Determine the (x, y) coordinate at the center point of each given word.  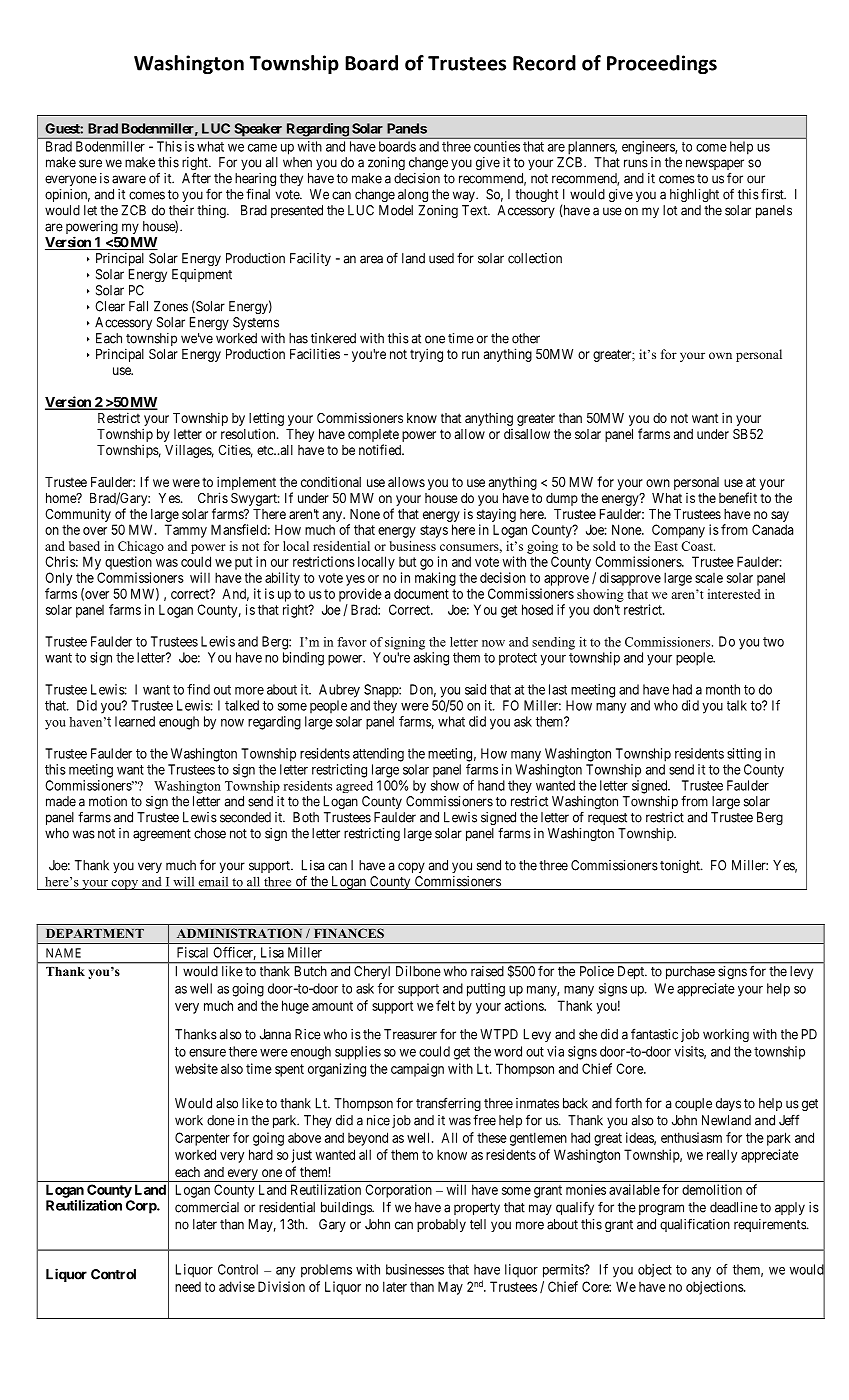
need (188, 1287)
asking (431, 659)
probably (441, 1225)
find (198, 689)
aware (129, 179)
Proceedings (662, 64)
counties (497, 146)
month (723, 689)
